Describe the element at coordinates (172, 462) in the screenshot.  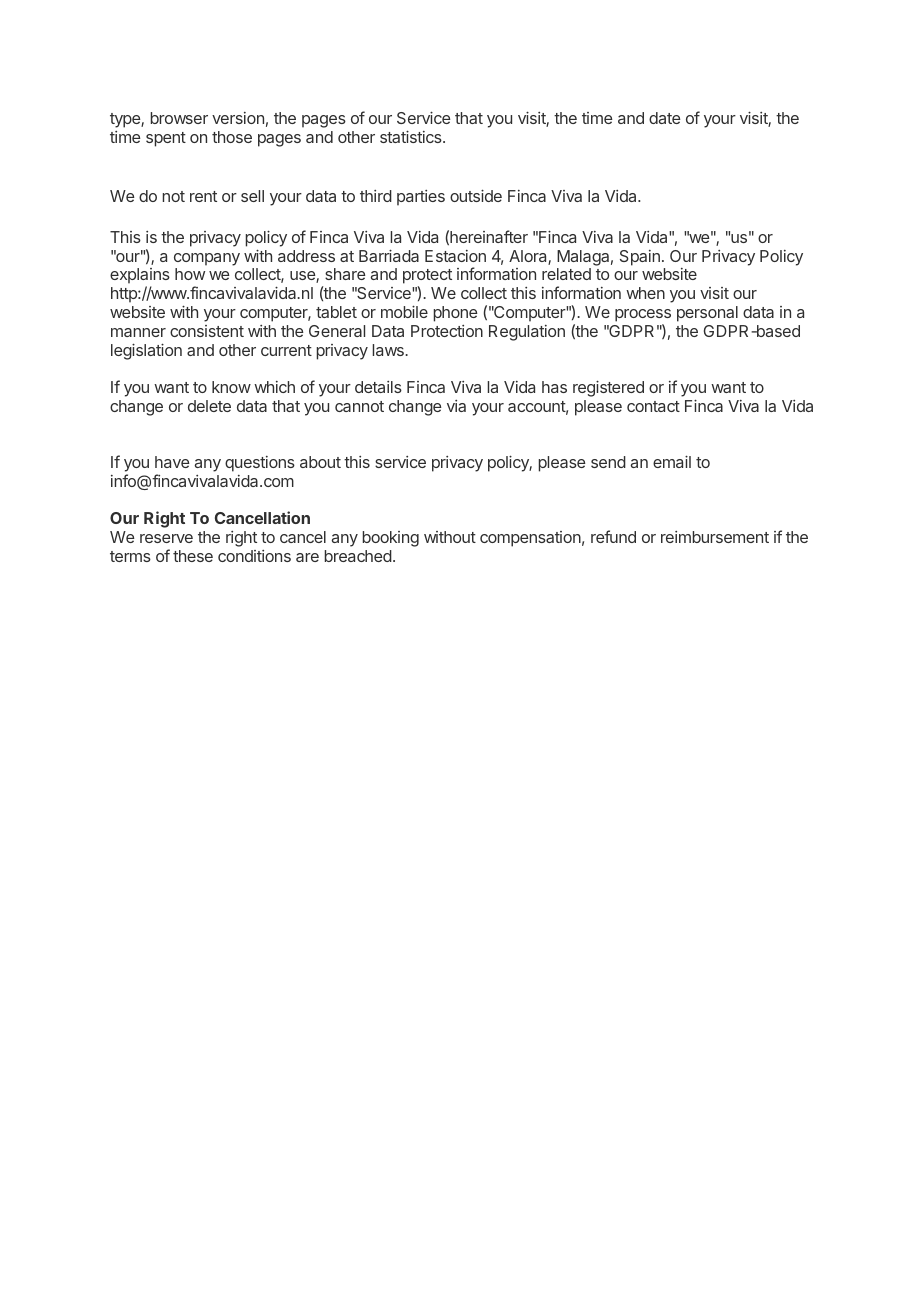
I see `have` at that location.
